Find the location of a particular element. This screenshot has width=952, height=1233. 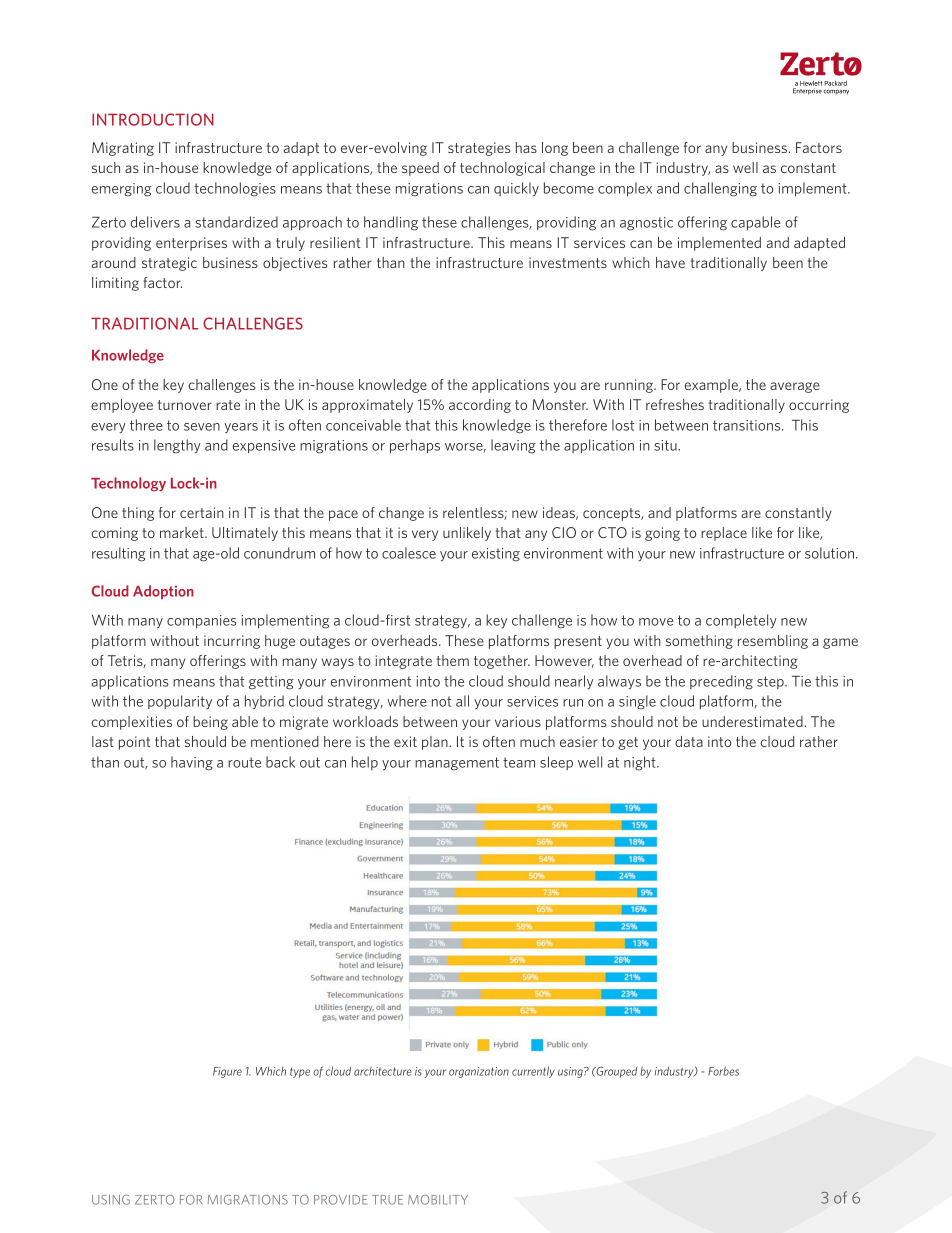

Forbes is located at coordinates (723, 1071).
